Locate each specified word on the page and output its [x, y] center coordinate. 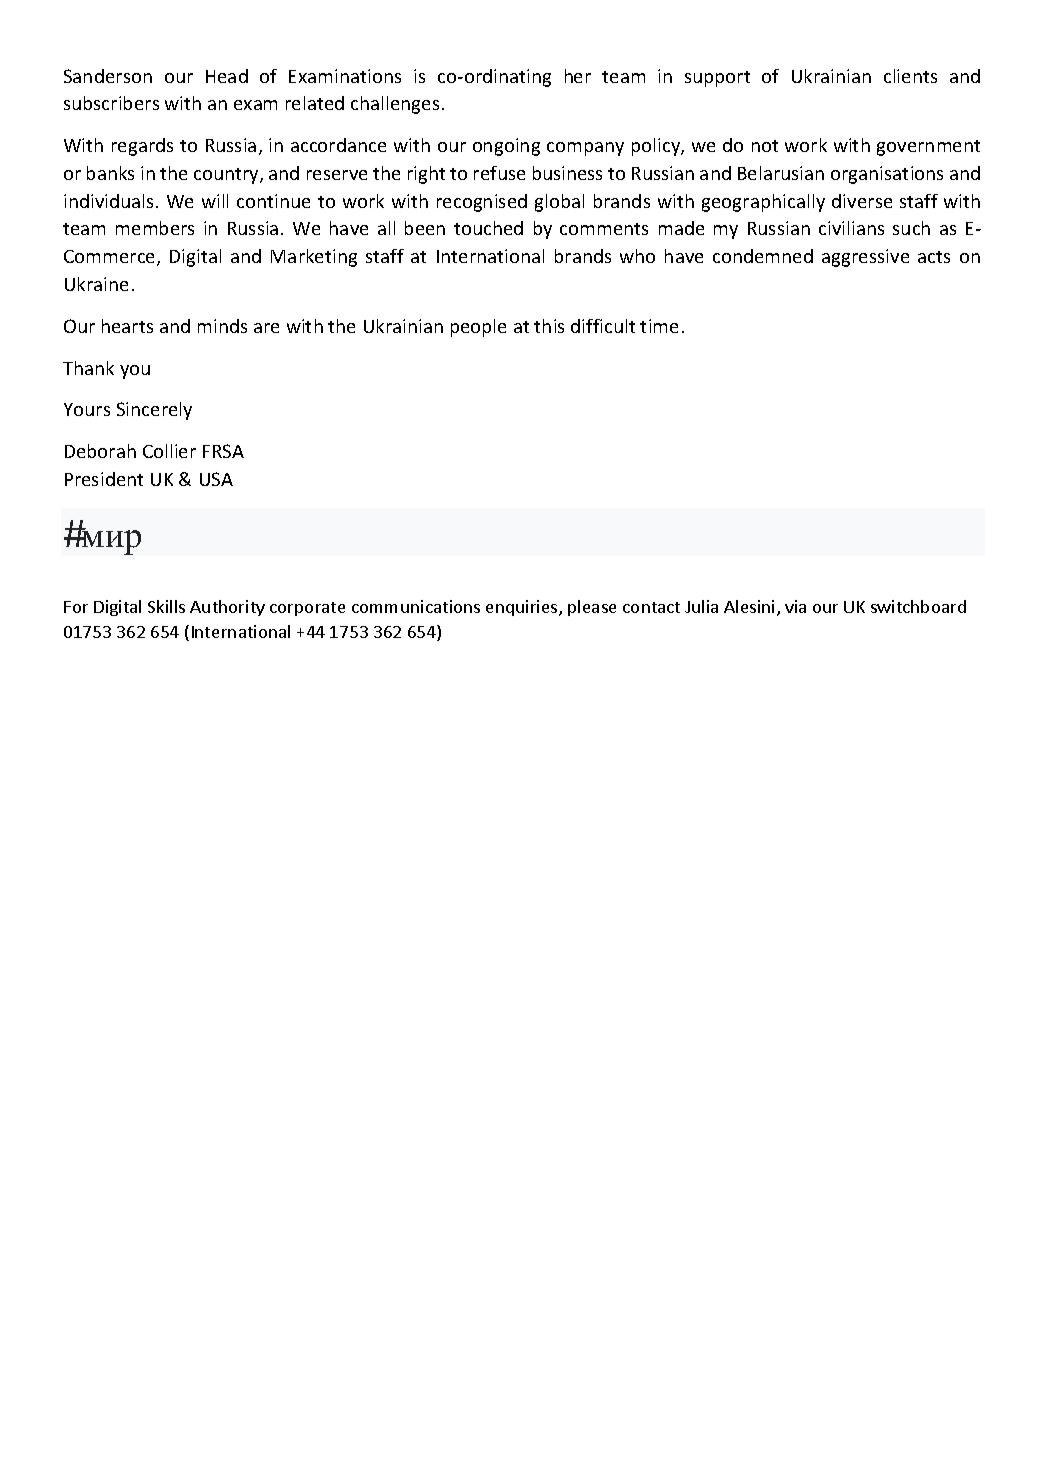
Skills [166, 606]
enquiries [523, 608]
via [795, 606]
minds [222, 326]
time [659, 326]
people [478, 328]
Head [227, 76]
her [578, 76]
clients [910, 76]
